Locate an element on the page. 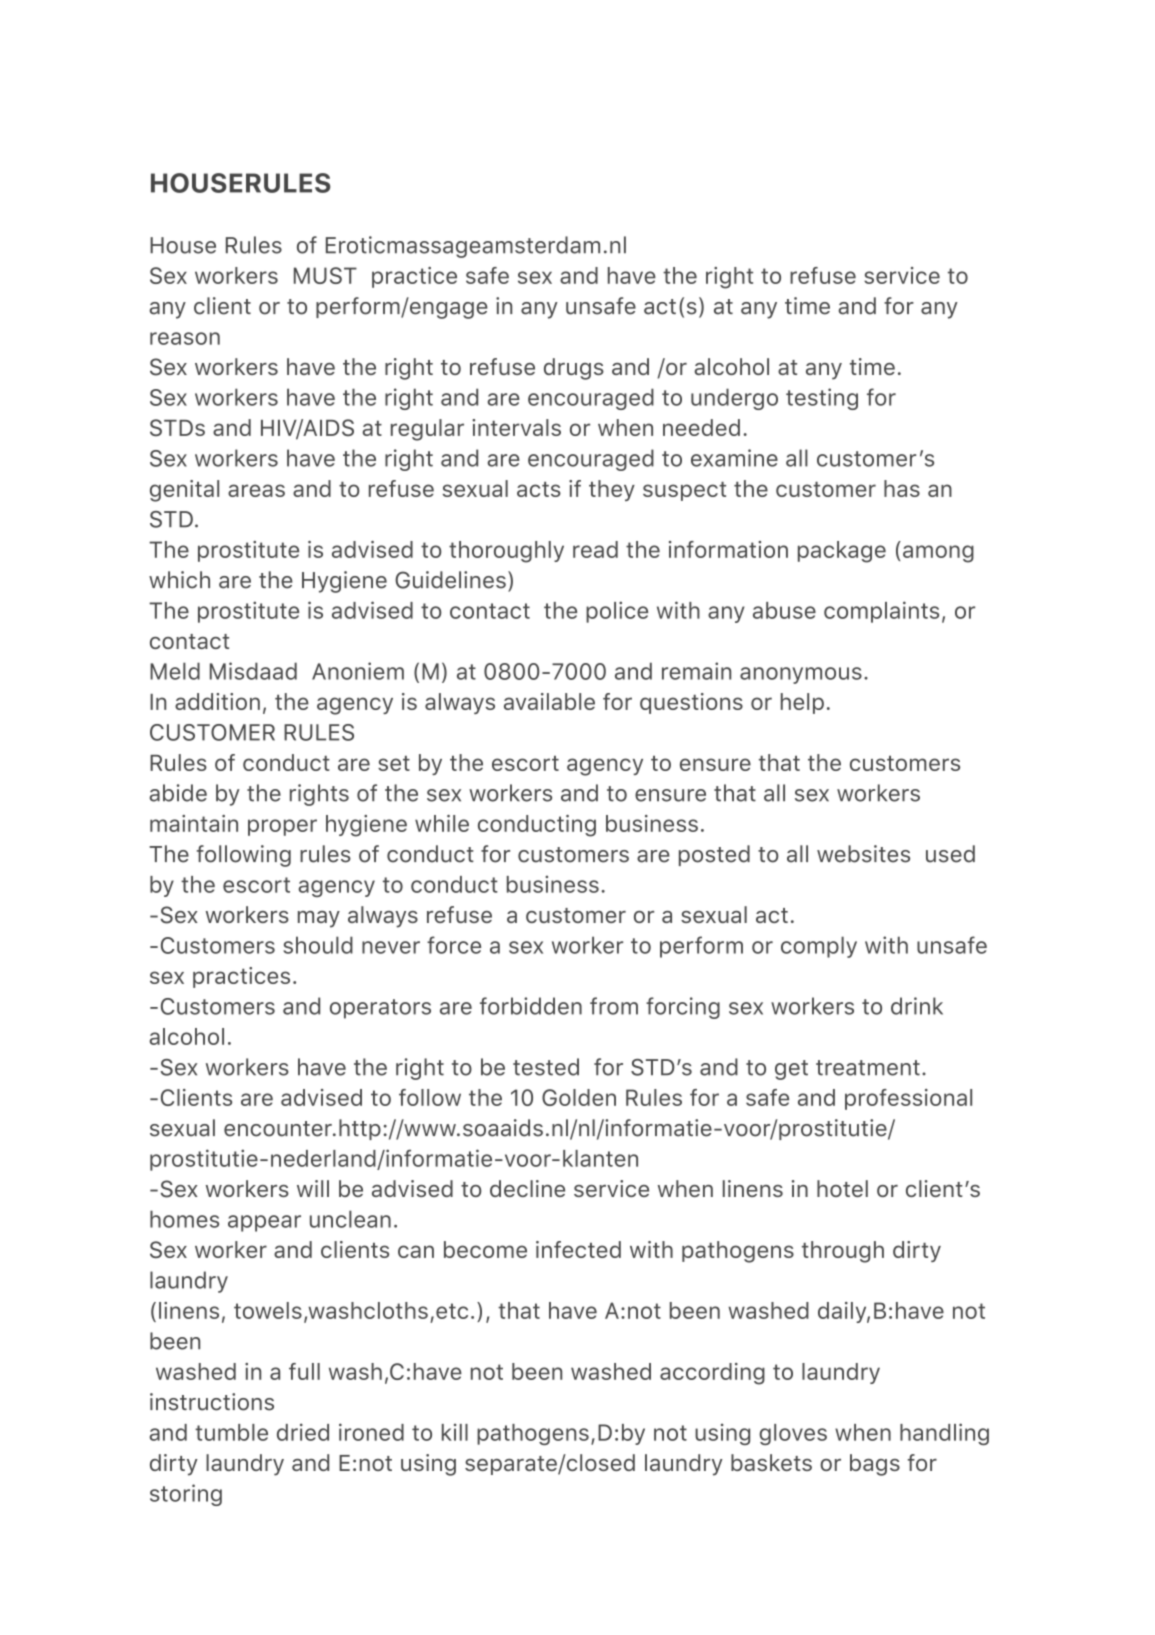 The height and width of the document is (1635, 1155). websites is located at coordinates (863, 854).
